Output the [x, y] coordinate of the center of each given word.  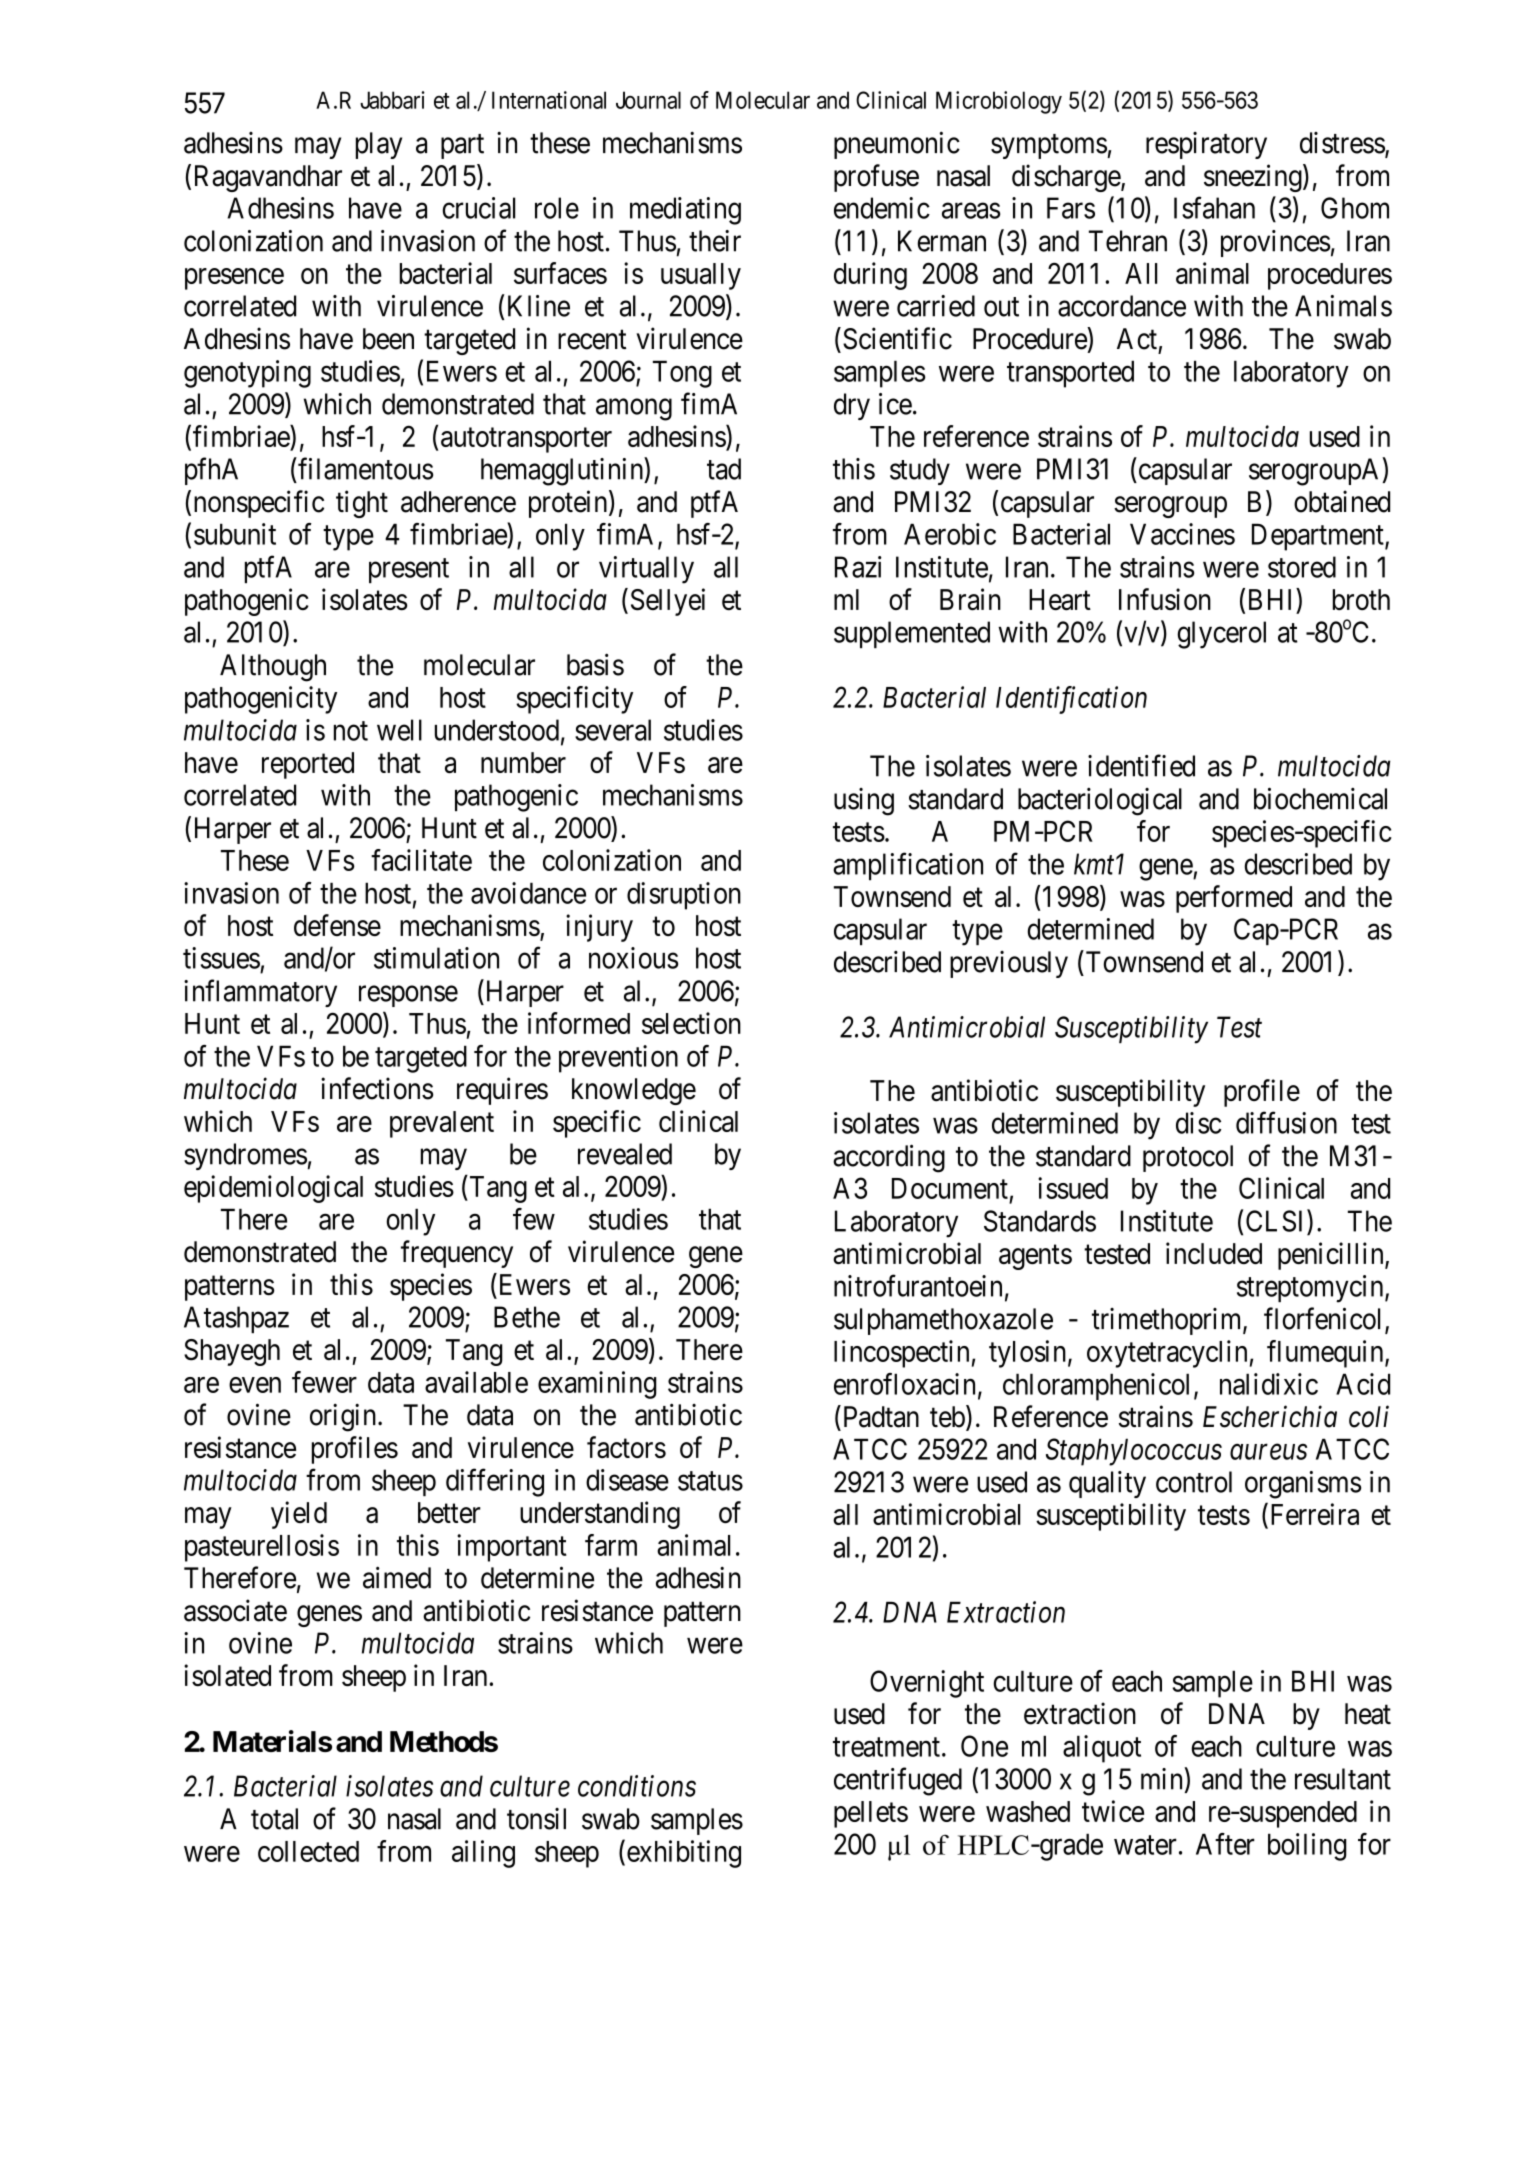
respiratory [1206, 145]
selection [691, 1023]
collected [308, 1851]
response [408, 996]
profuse [876, 178]
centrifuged [898, 1781]
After [1225, 1844]
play [379, 145]
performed [1234, 899]
